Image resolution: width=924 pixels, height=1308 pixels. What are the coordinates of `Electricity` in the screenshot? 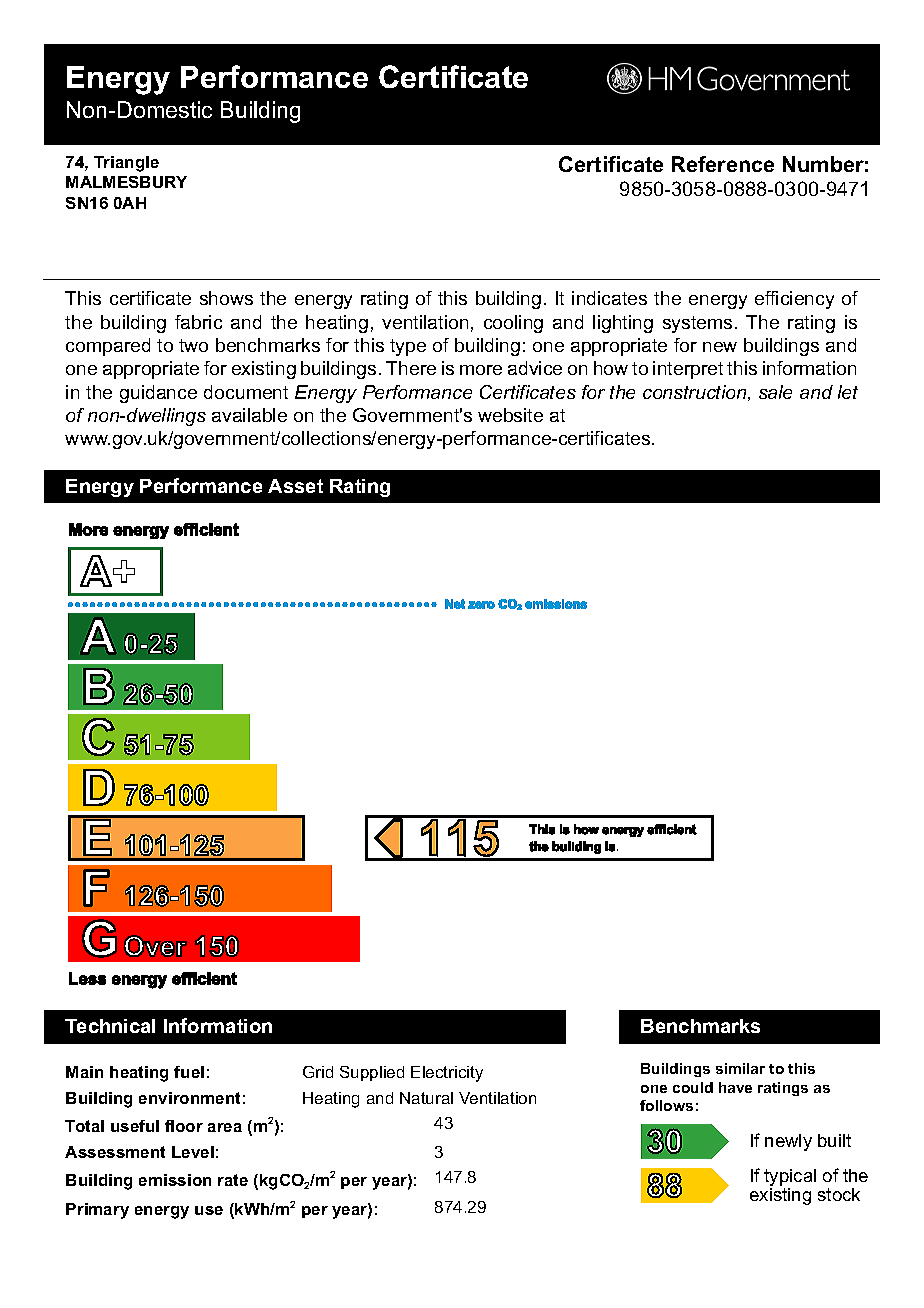 It's located at (447, 1074).
